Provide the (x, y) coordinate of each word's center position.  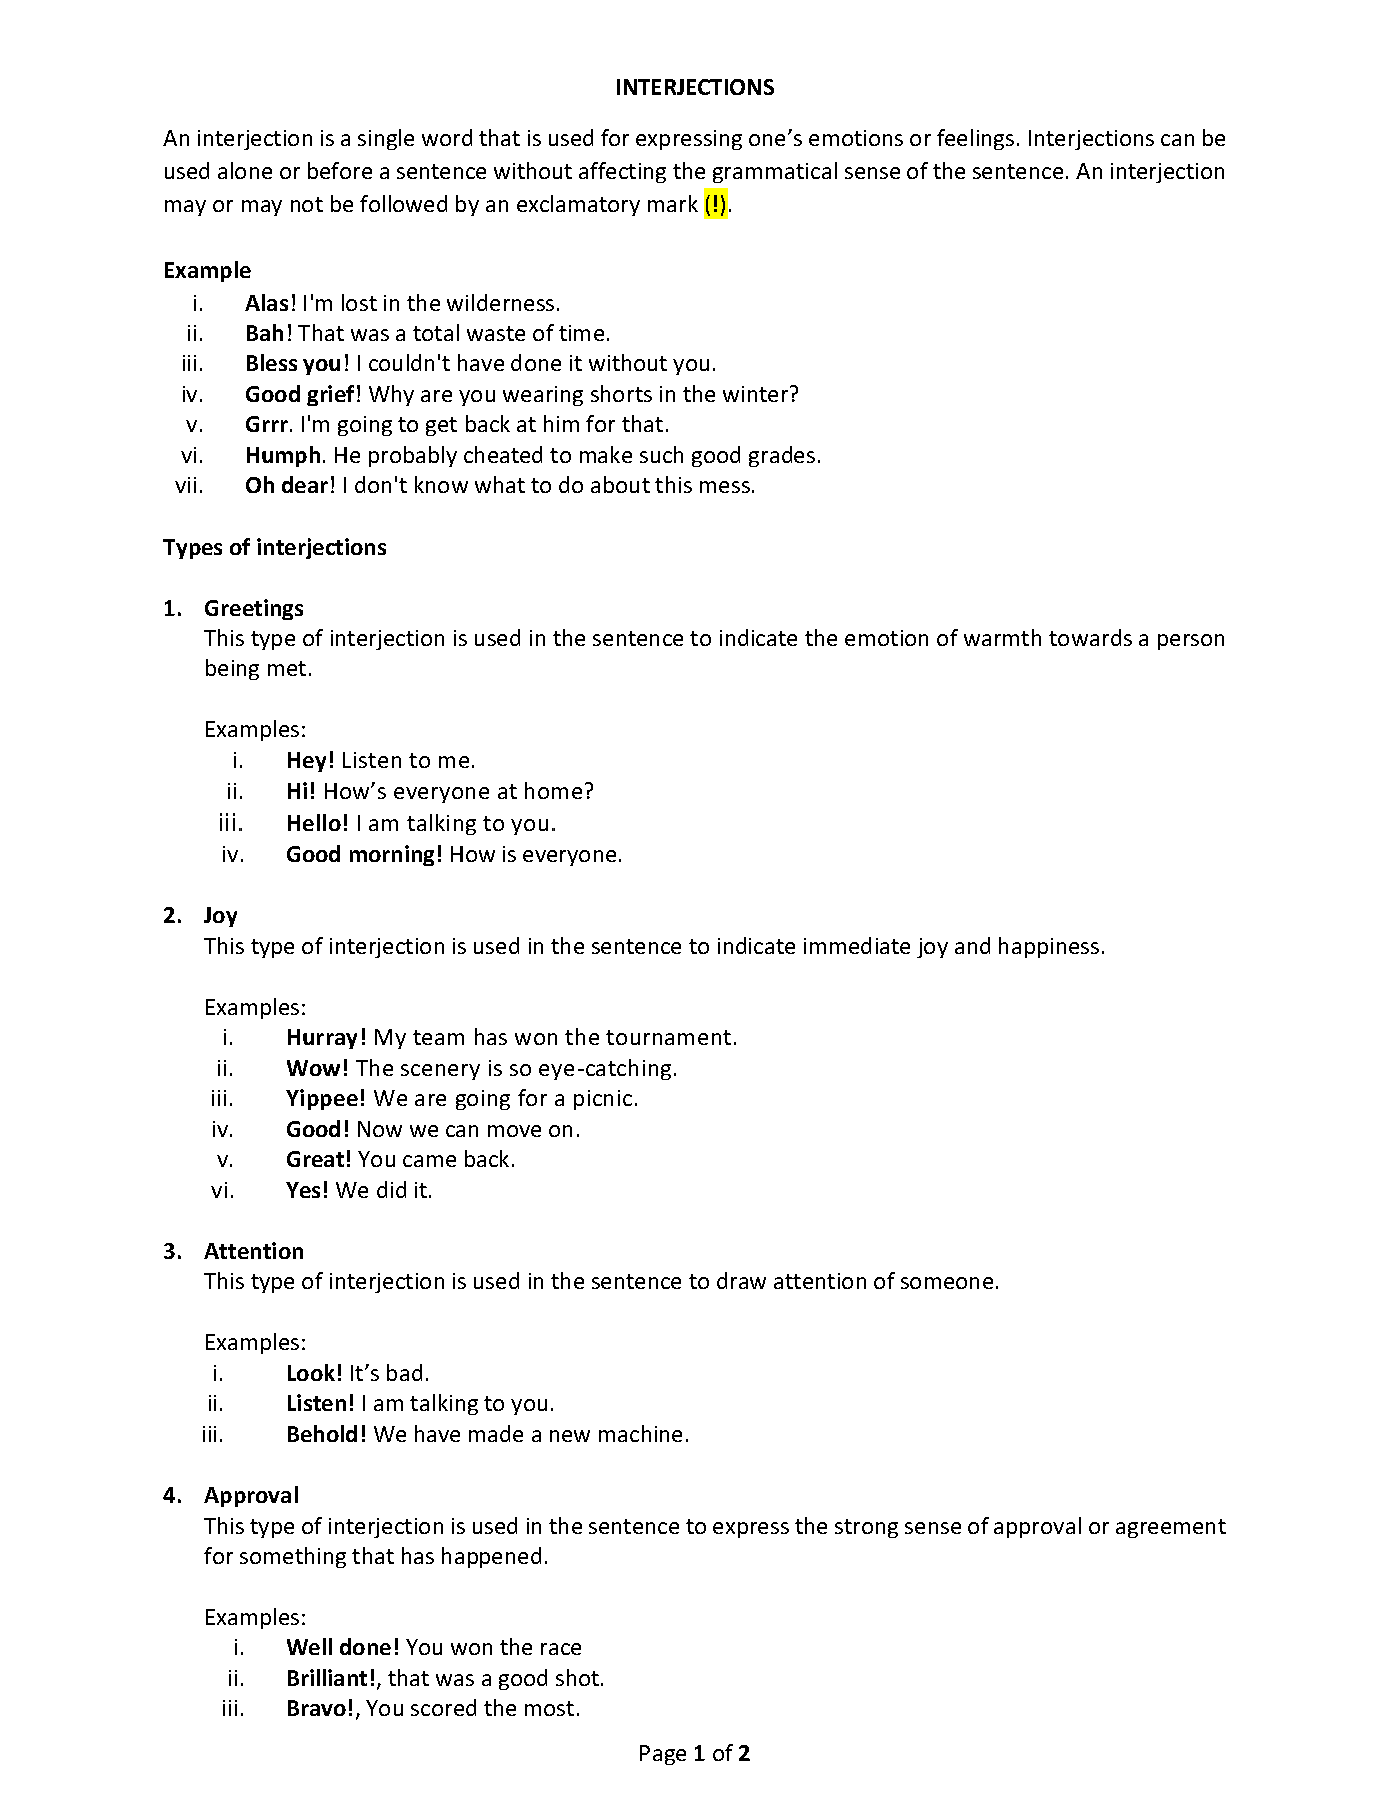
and (972, 945)
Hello (314, 822)
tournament (668, 1037)
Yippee (322, 1099)
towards (1090, 637)
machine (640, 1433)
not (307, 204)
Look (311, 1372)
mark (673, 203)
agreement (1171, 1528)
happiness (1049, 947)
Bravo (317, 1708)
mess (725, 487)
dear (305, 484)
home (553, 790)
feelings (975, 139)
